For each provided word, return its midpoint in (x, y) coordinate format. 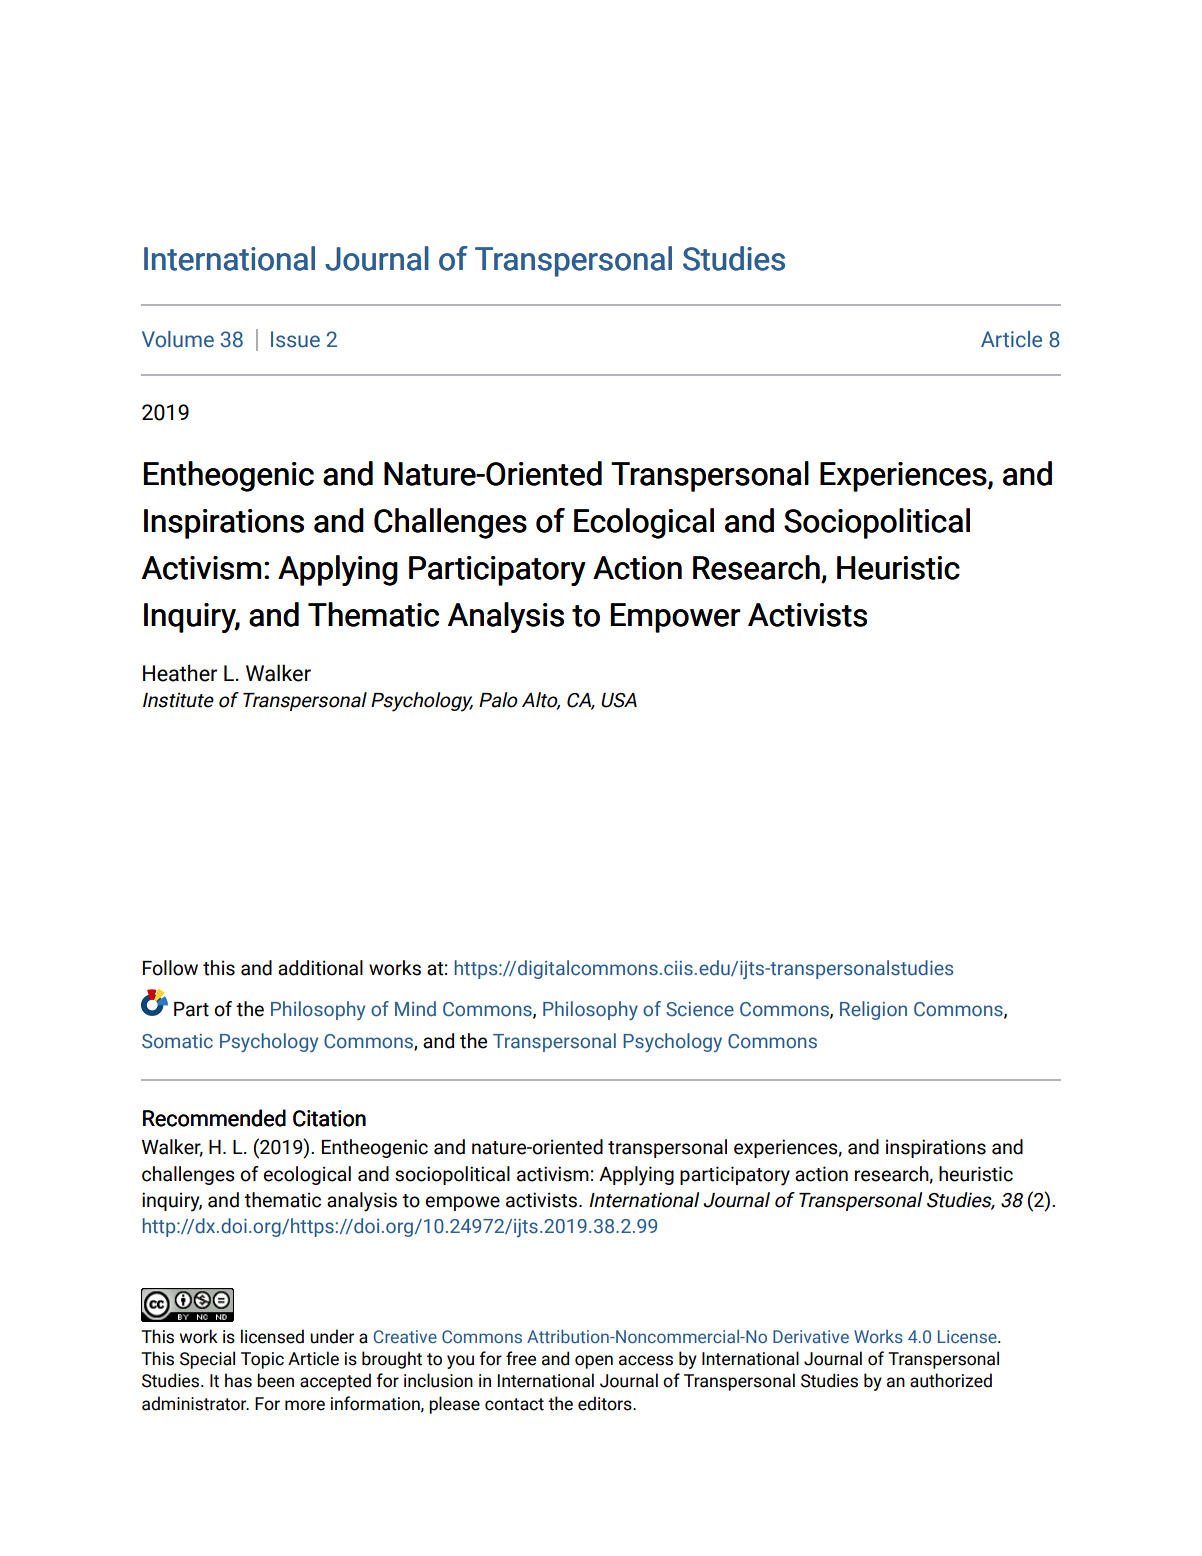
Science (700, 1009)
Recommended (214, 1118)
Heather (180, 673)
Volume (178, 339)
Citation (329, 1118)
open (594, 1362)
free (521, 1358)
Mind (415, 1008)
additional (320, 968)
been (275, 1380)
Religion (873, 1010)
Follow (170, 968)
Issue (295, 339)
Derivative (811, 1336)
